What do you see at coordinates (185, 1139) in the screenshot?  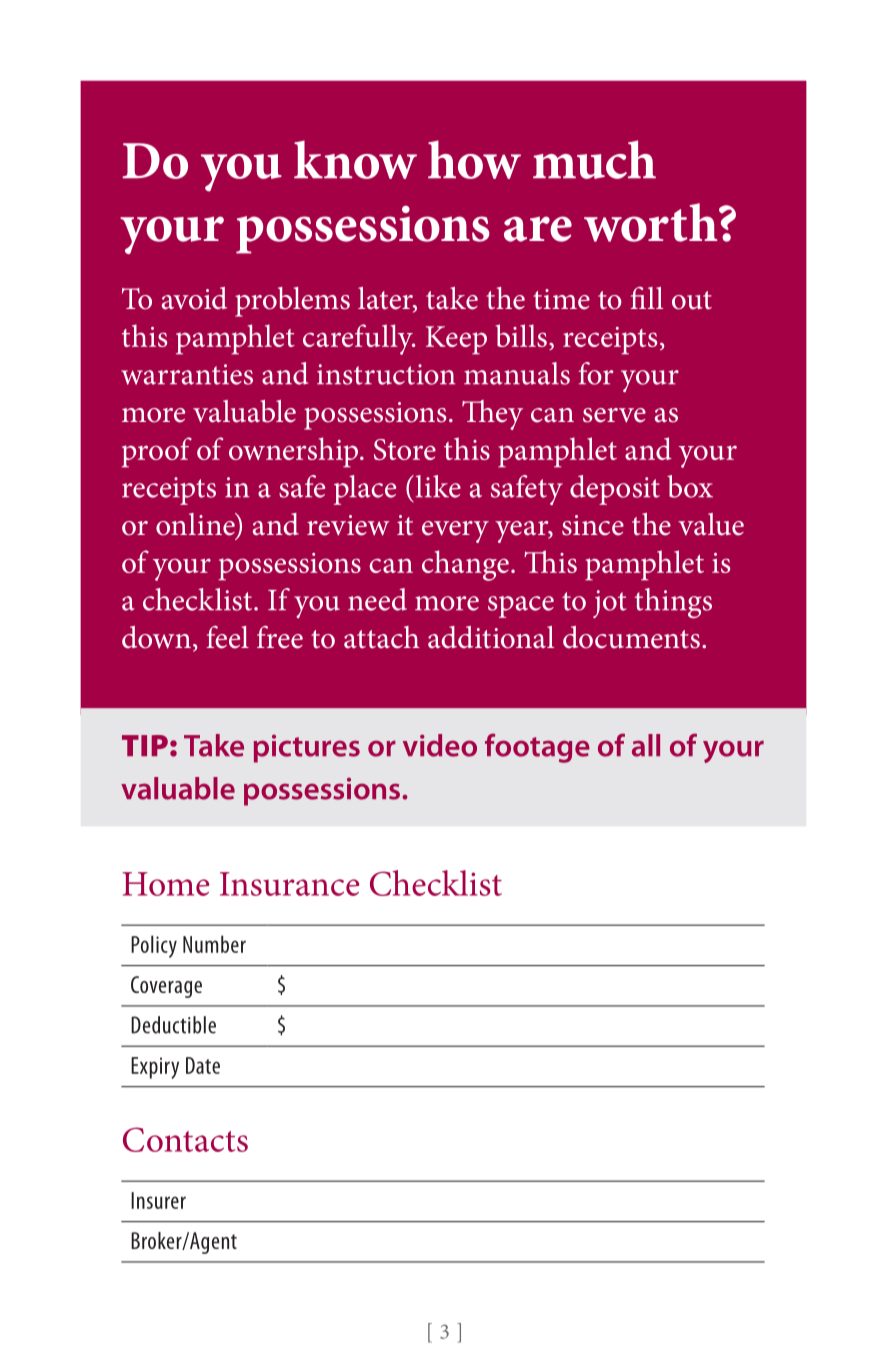 I see `Contacts` at bounding box center [185, 1139].
